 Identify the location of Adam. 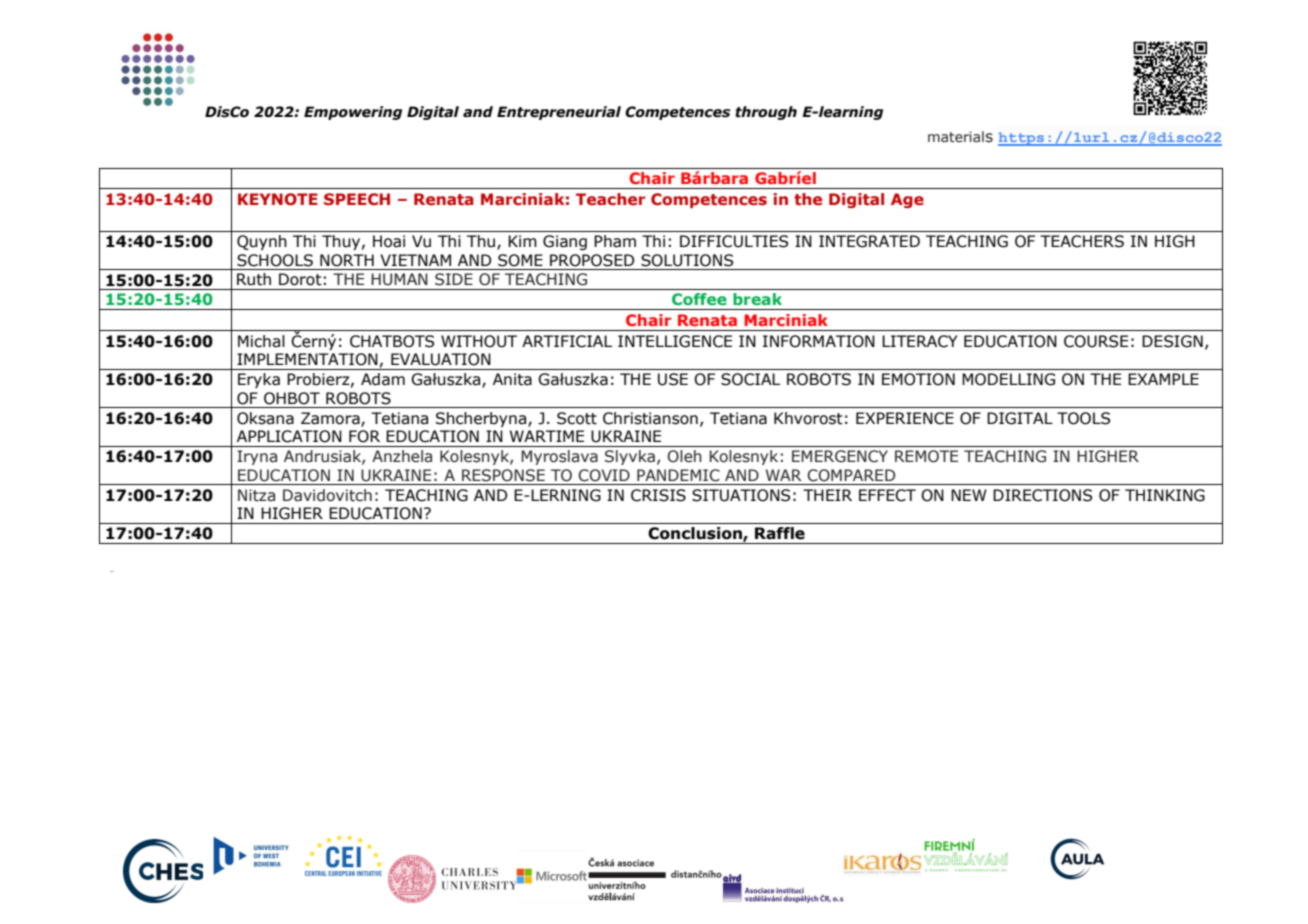
(383, 379).
